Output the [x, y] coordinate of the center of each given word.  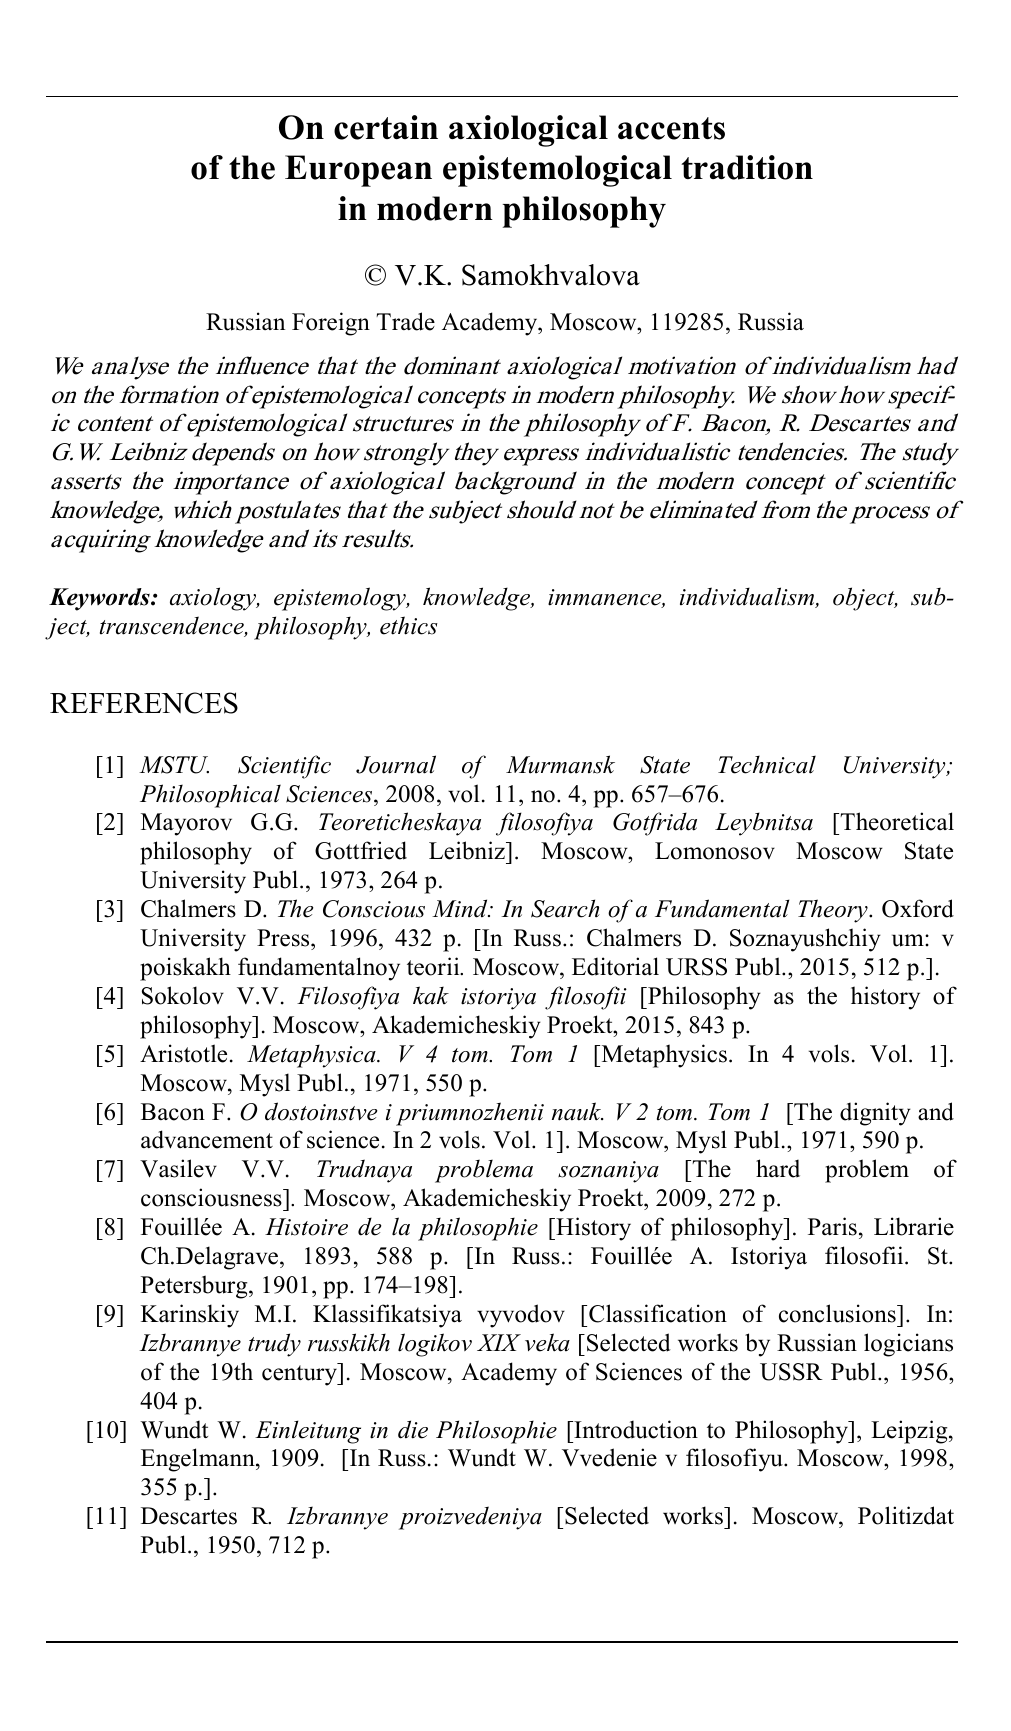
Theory [834, 911]
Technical [767, 764]
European [358, 171]
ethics [409, 625]
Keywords [100, 599]
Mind [461, 908]
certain [386, 127]
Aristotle [183, 1053]
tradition [747, 167]
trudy [274, 1345]
